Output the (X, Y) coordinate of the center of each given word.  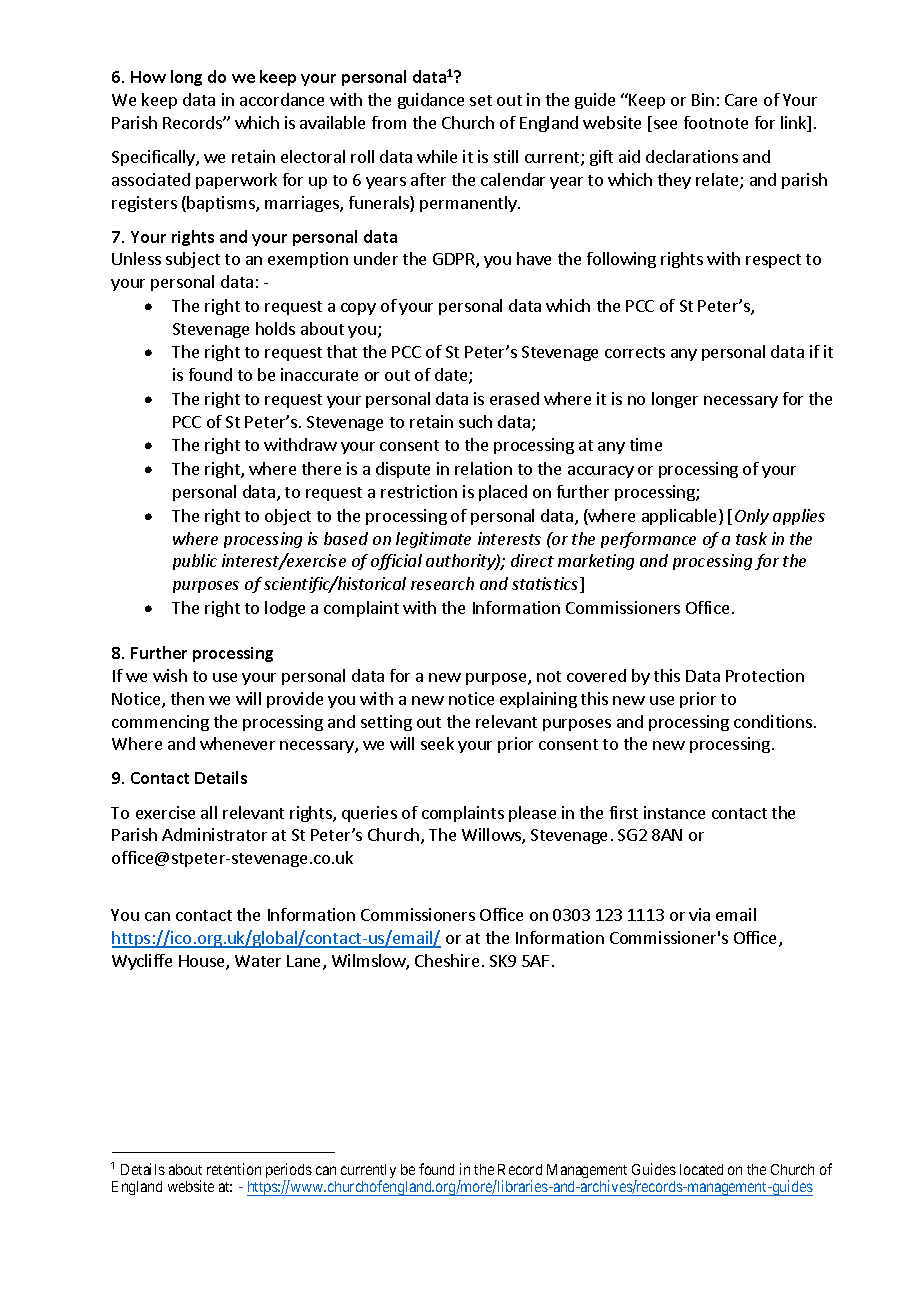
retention (234, 1169)
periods (289, 1172)
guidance (431, 101)
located (701, 1169)
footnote (716, 122)
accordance (282, 99)
